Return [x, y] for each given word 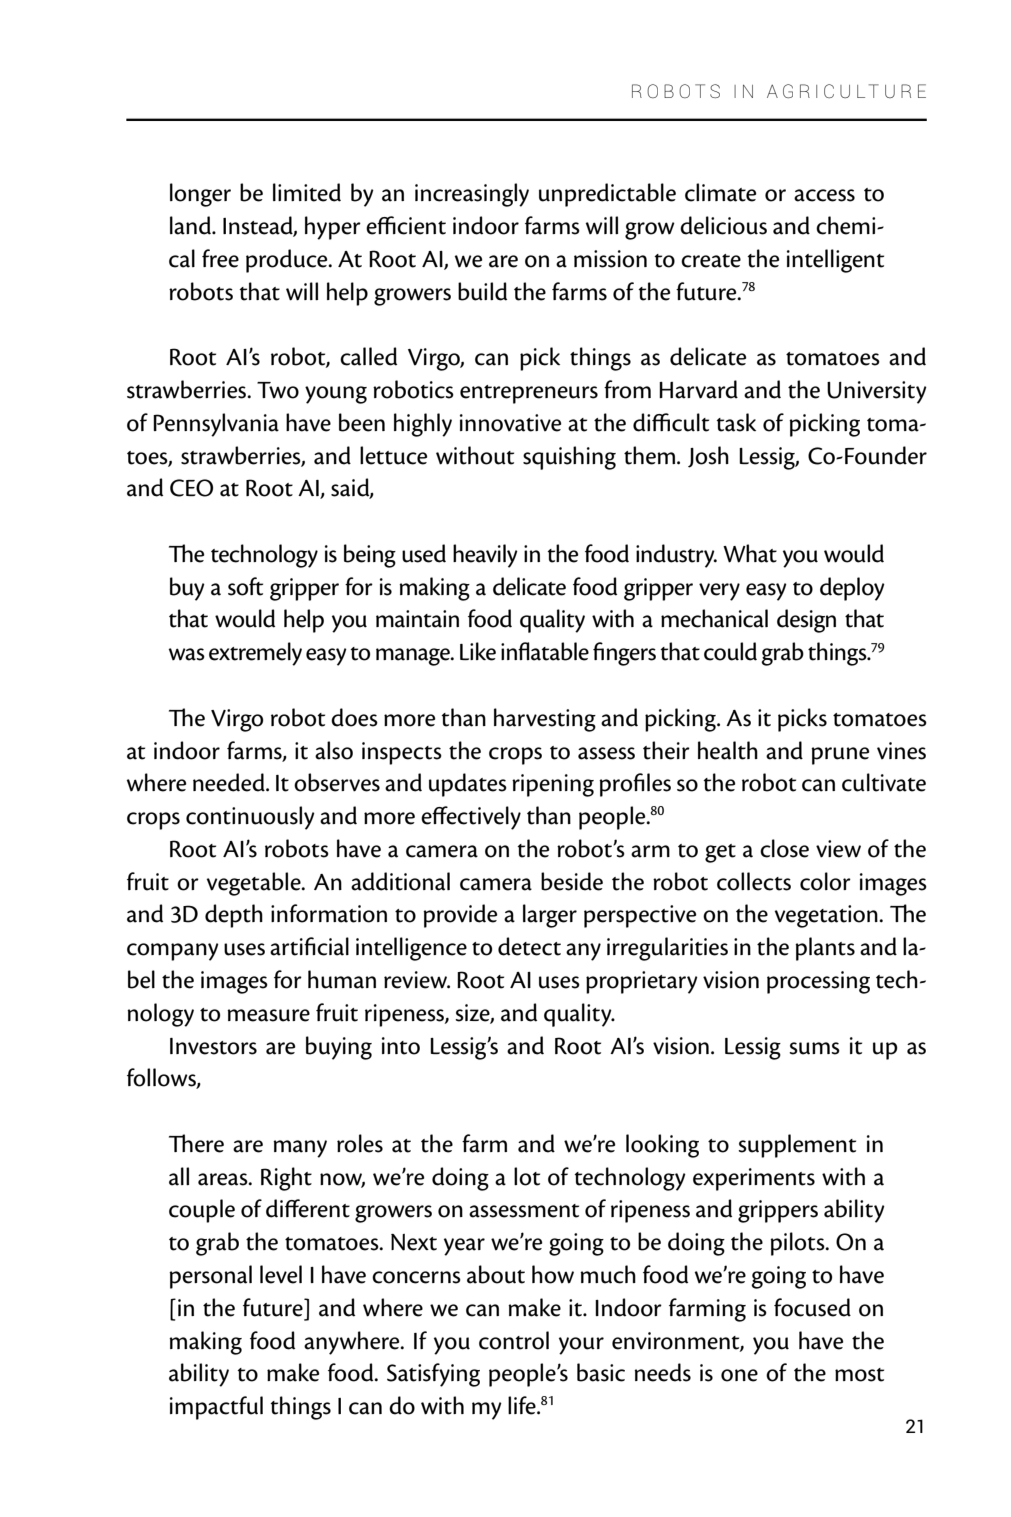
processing [818, 982]
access [824, 195]
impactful [216, 1408]
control [514, 1340]
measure [268, 1015]
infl [515, 651]
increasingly [472, 195]
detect [529, 946]
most [859, 1375]
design [806, 621]
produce [288, 261]
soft [245, 586]
